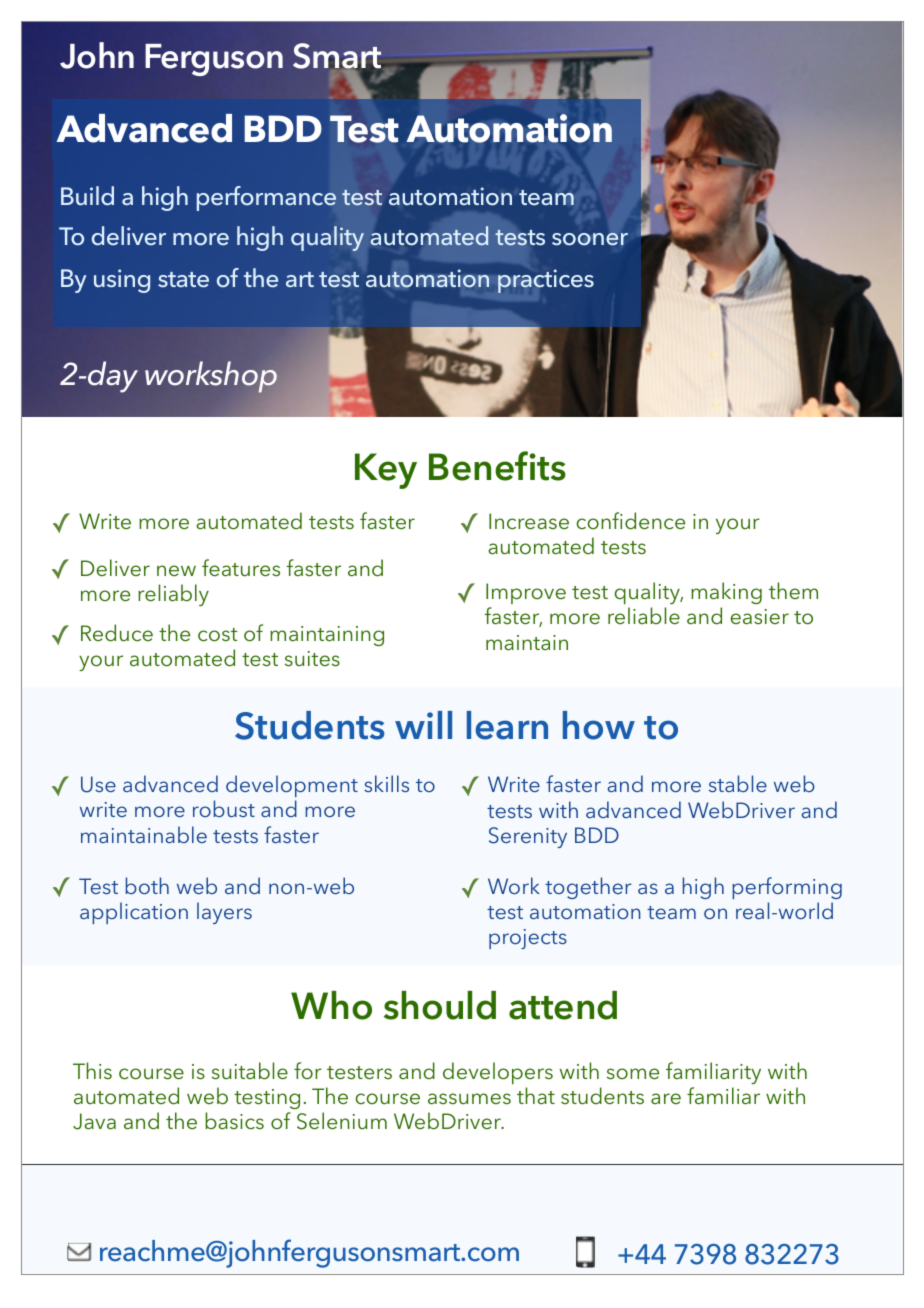 The width and height of the document is (924, 1308). Describe the element at coordinates (183, 280) in the document. I see `state` at that location.
